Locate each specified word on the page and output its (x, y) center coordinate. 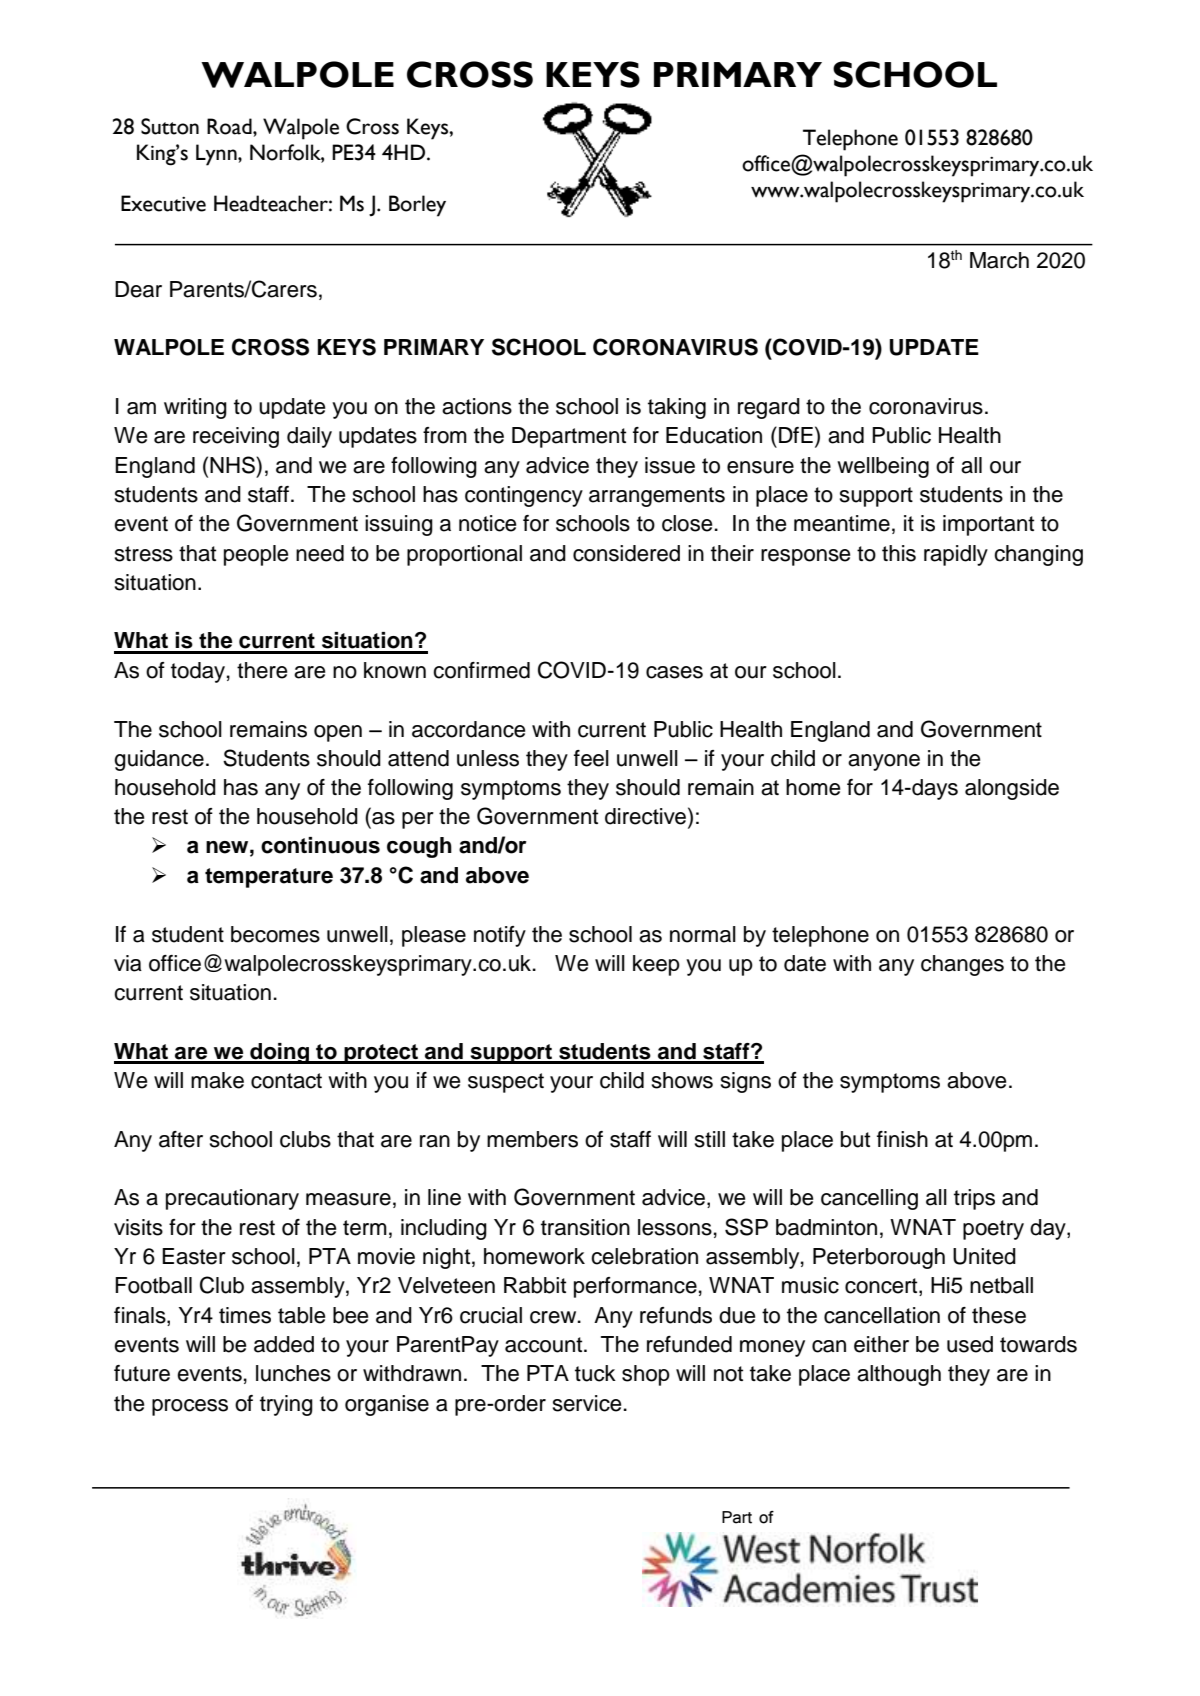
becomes (275, 934)
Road (230, 126)
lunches (293, 1373)
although (899, 1375)
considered (626, 553)
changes (962, 965)
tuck (595, 1373)
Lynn (217, 155)
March (999, 260)
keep (656, 965)
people (256, 555)
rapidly (956, 555)
